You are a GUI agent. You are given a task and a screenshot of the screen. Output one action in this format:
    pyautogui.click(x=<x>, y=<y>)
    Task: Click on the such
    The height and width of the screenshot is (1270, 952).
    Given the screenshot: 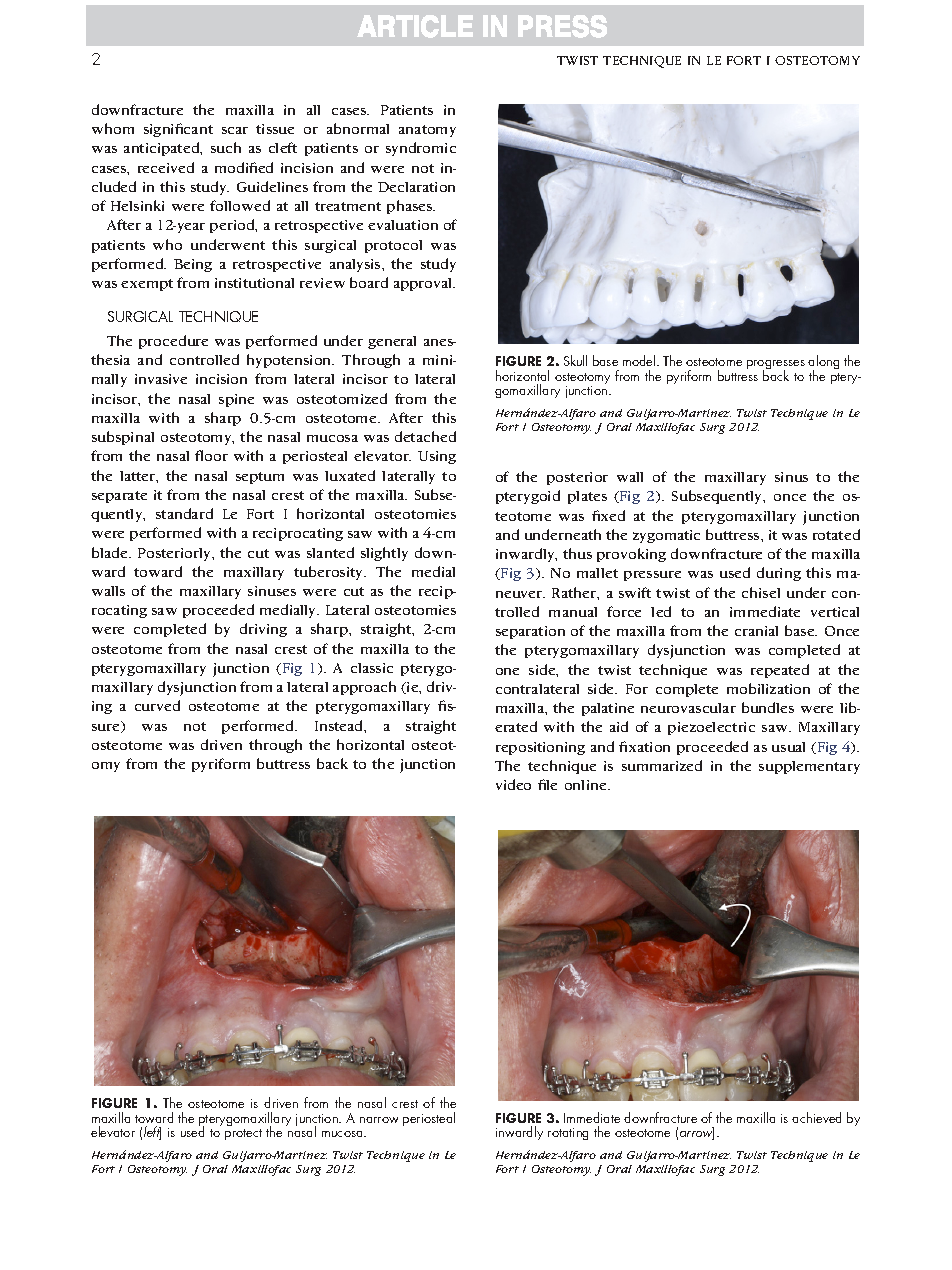 What is the action you would take?
    pyautogui.click(x=226, y=147)
